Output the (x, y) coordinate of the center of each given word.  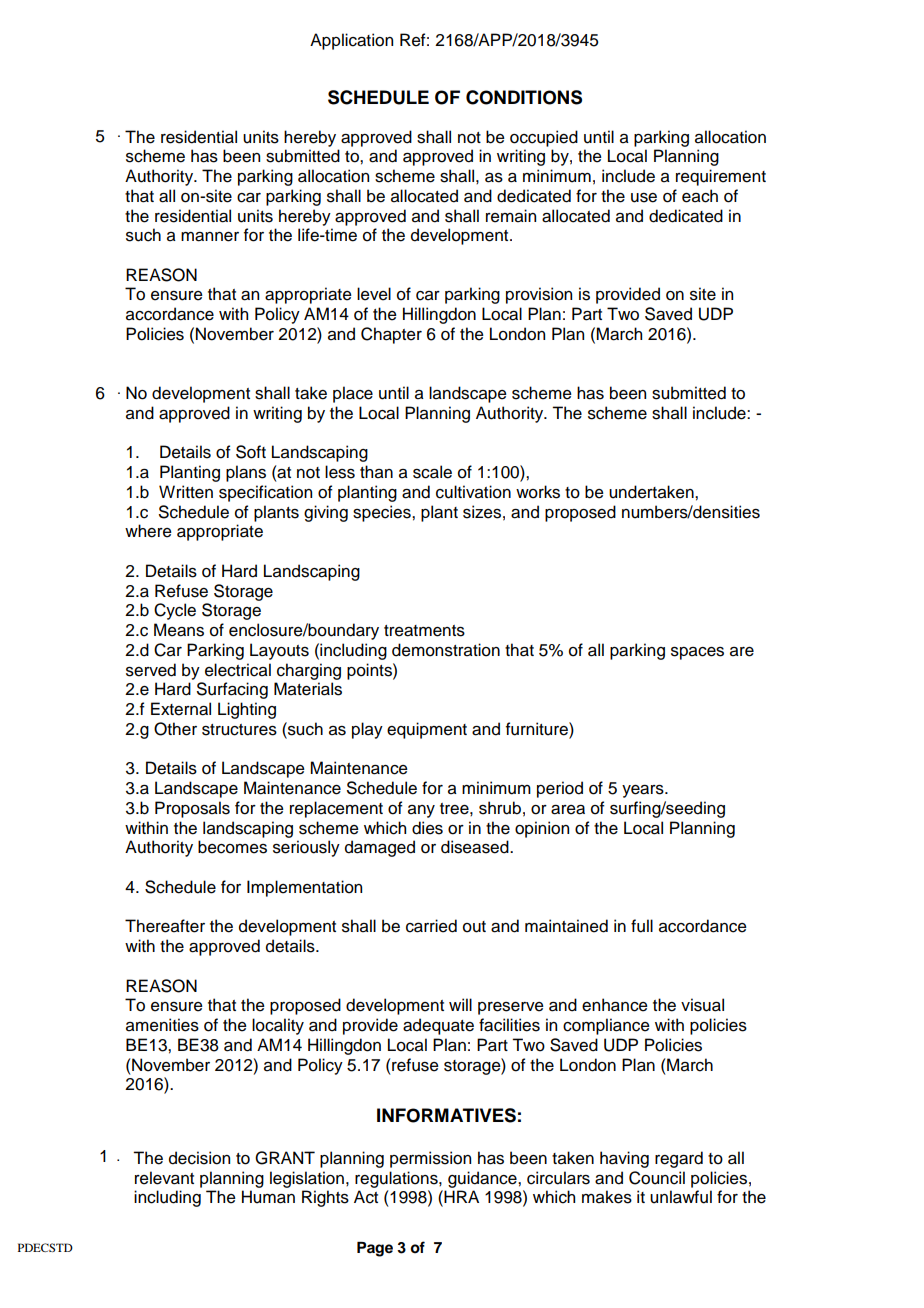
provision (539, 295)
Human (268, 1197)
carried (431, 926)
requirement (721, 177)
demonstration (446, 650)
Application (351, 41)
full (642, 926)
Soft (251, 452)
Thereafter (165, 926)
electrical (238, 670)
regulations (397, 1179)
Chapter (391, 335)
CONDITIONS (524, 97)
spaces (697, 653)
